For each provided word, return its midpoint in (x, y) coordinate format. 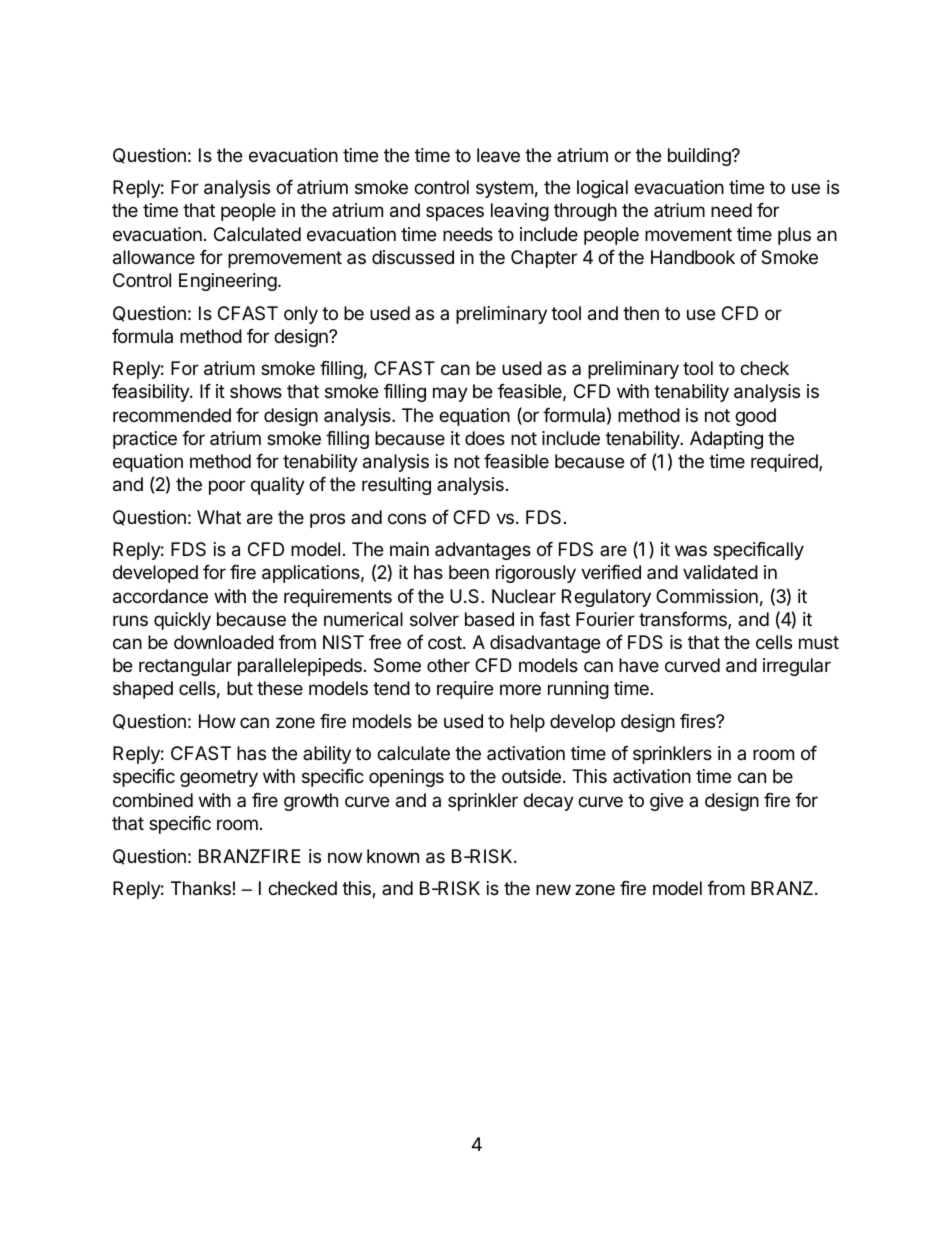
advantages (483, 551)
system (504, 189)
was (691, 550)
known (393, 856)
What (219, 517)
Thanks (201, 888)
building (700, 157)
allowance (154, 257)
